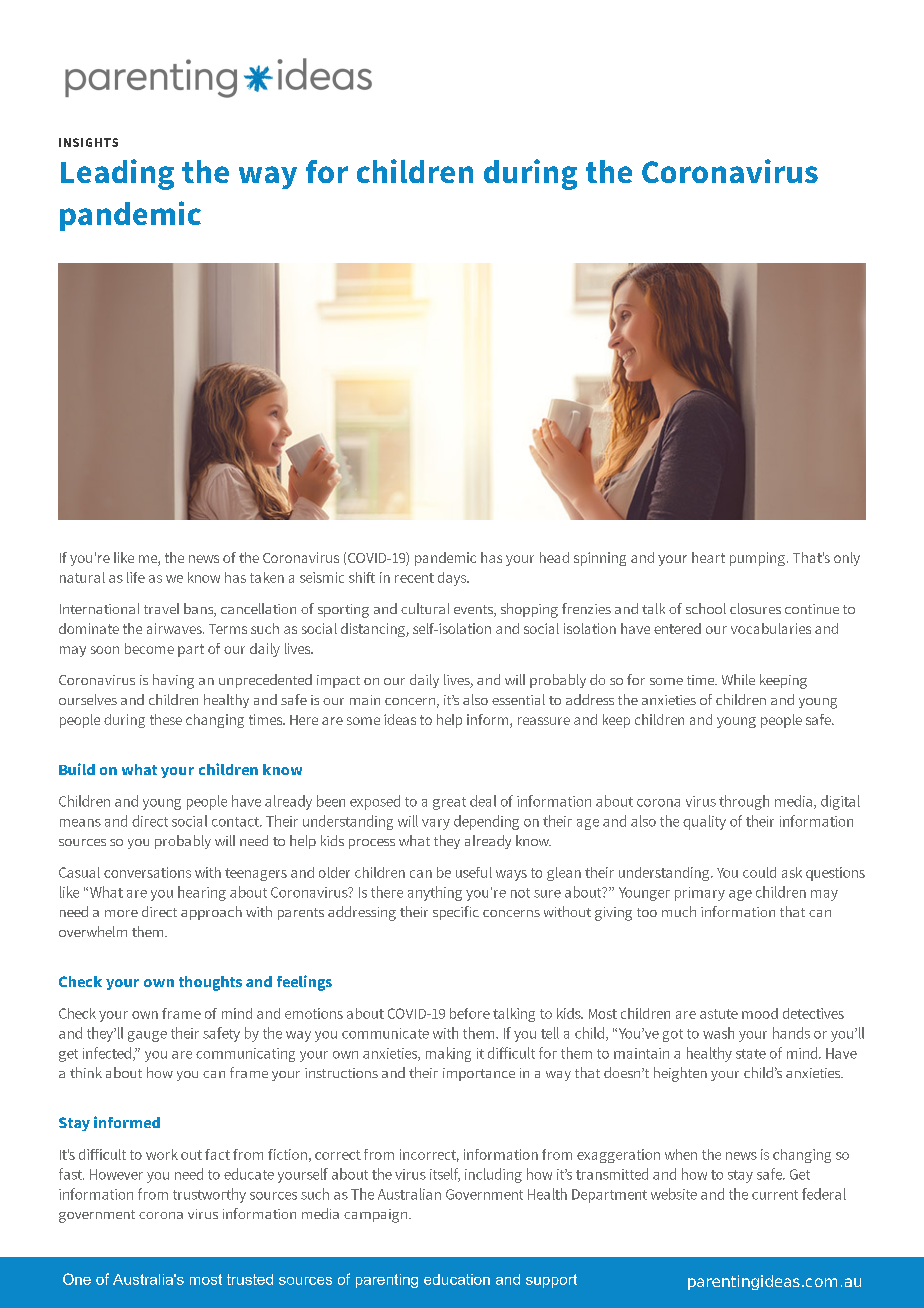  I want to click on current, so click(775, 1195).
